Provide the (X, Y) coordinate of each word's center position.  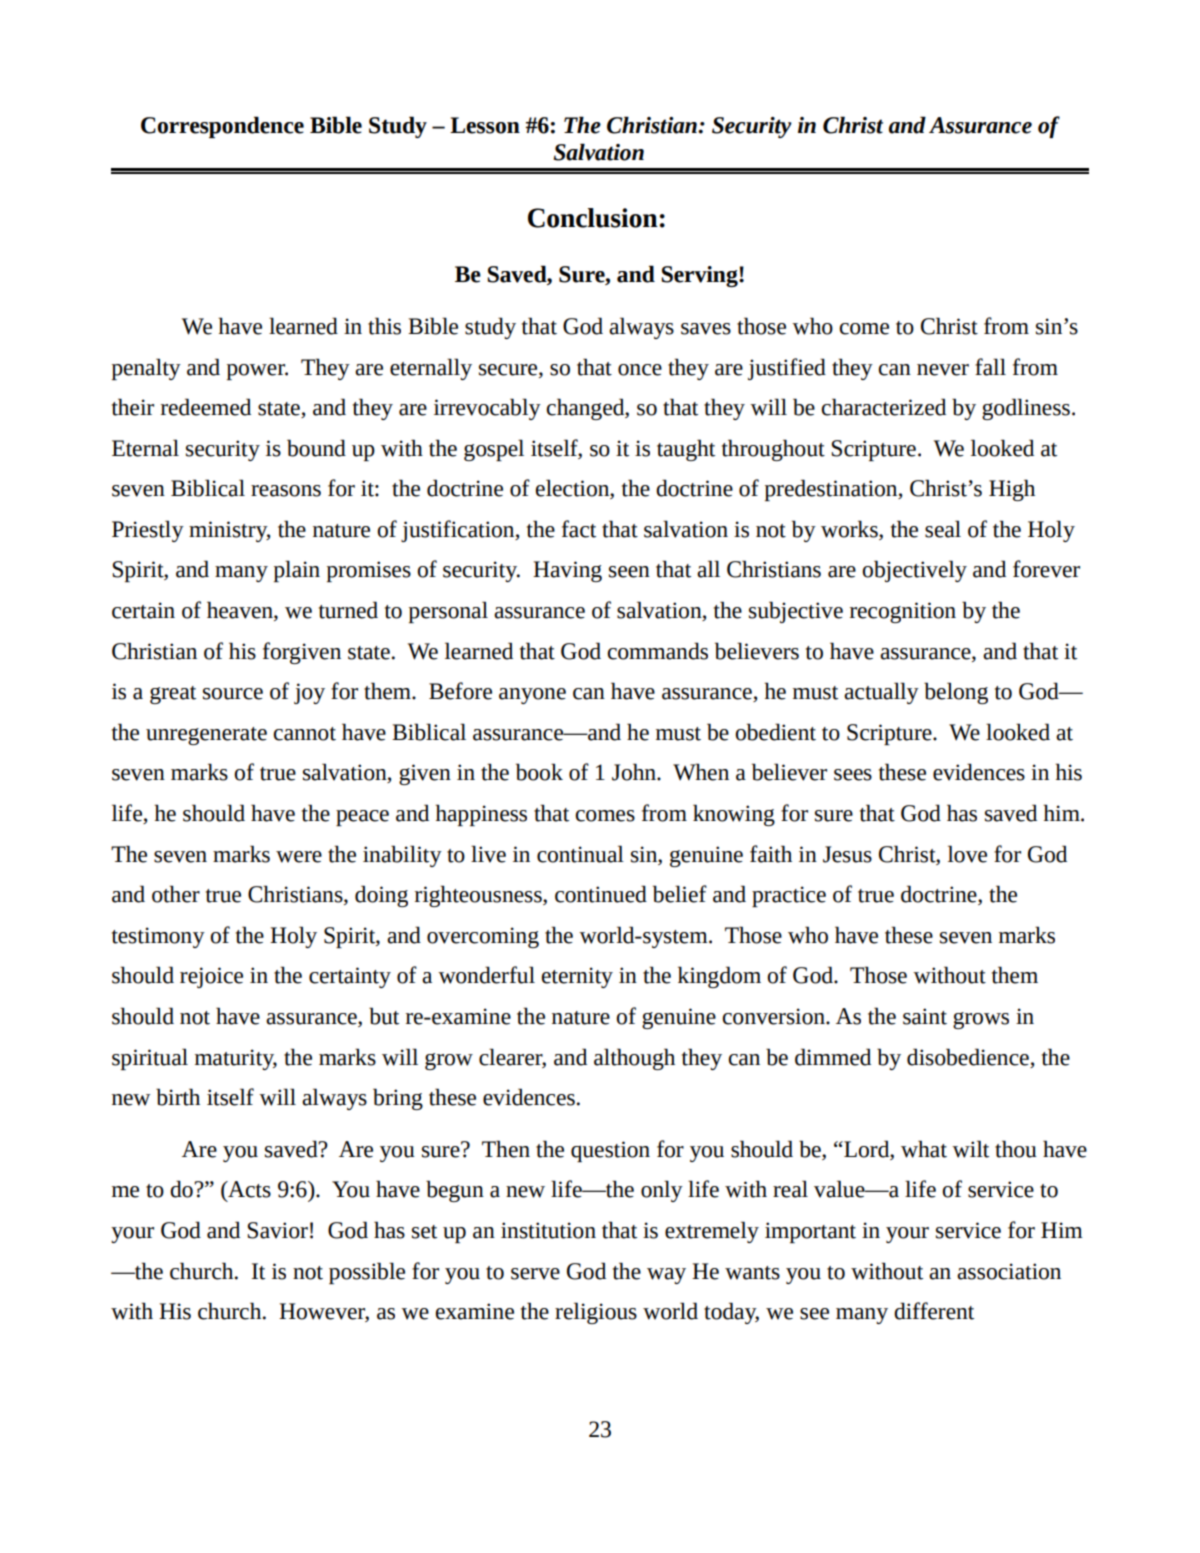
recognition (903, 612)
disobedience (968, 1057)
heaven (241, 611)
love (967, 854)
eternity (577, 977)
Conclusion (593, 218)
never (943, 370)
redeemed (206, 407)
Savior (278, 1230)
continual (580, 854)
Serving (700, 276)
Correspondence (222, 127)
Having (567, 571)
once (640, 370)
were (299, 857)
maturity (236, 1059)
